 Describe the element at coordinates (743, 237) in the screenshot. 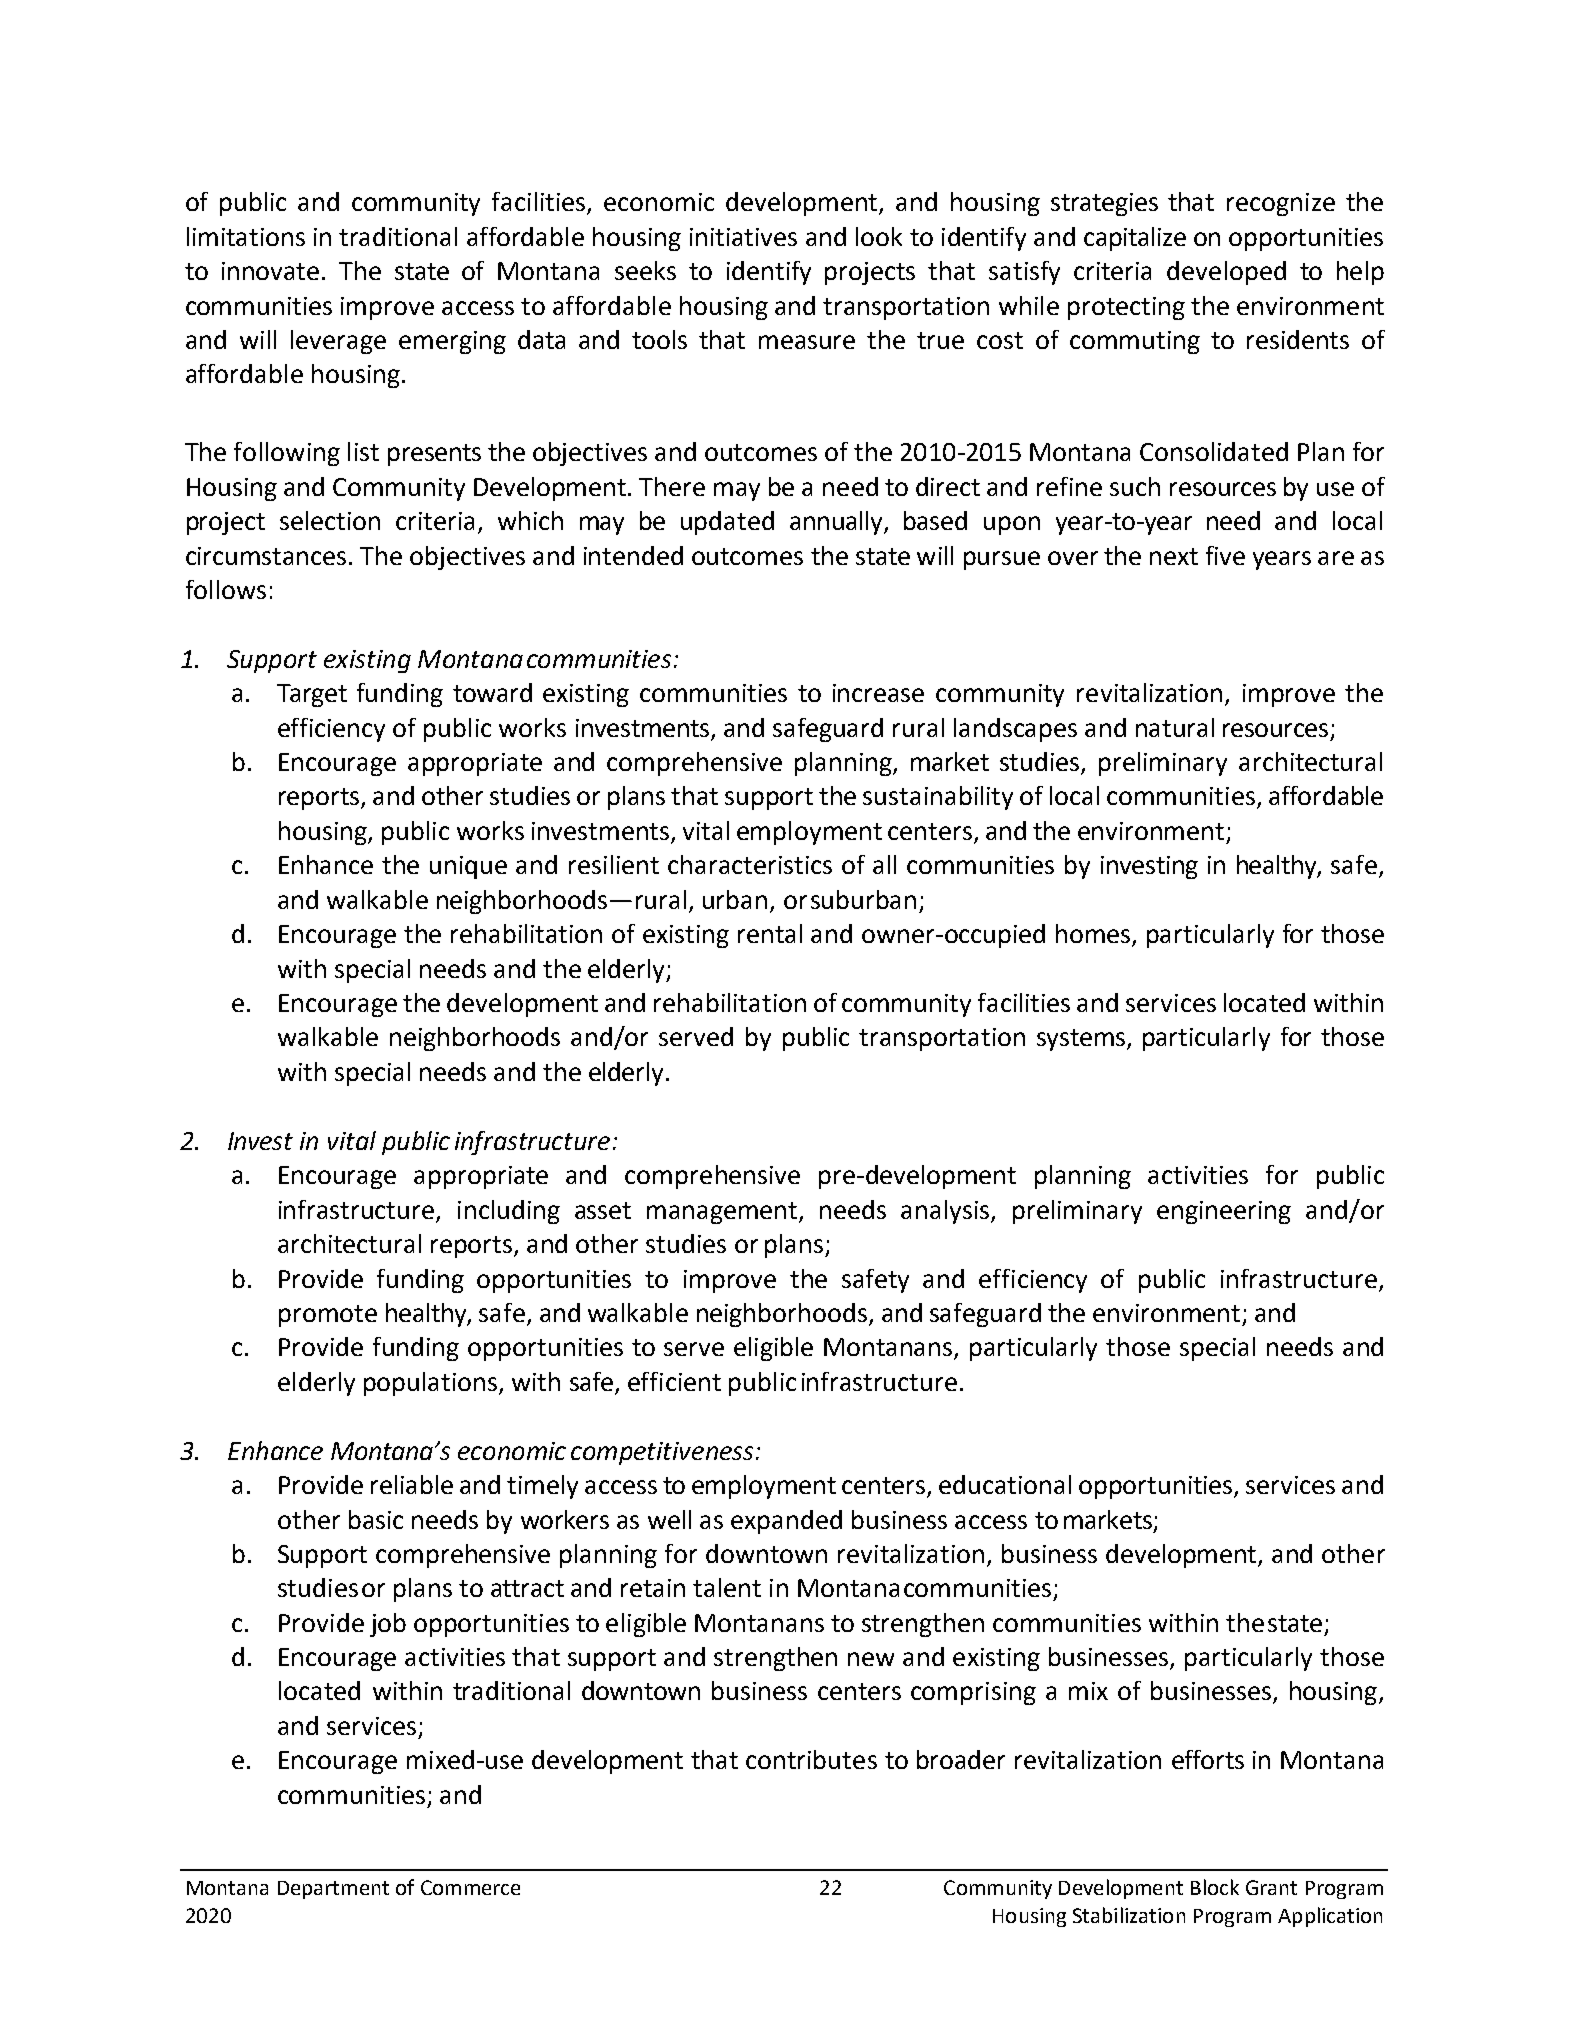

I see `initiatives` at that location.
